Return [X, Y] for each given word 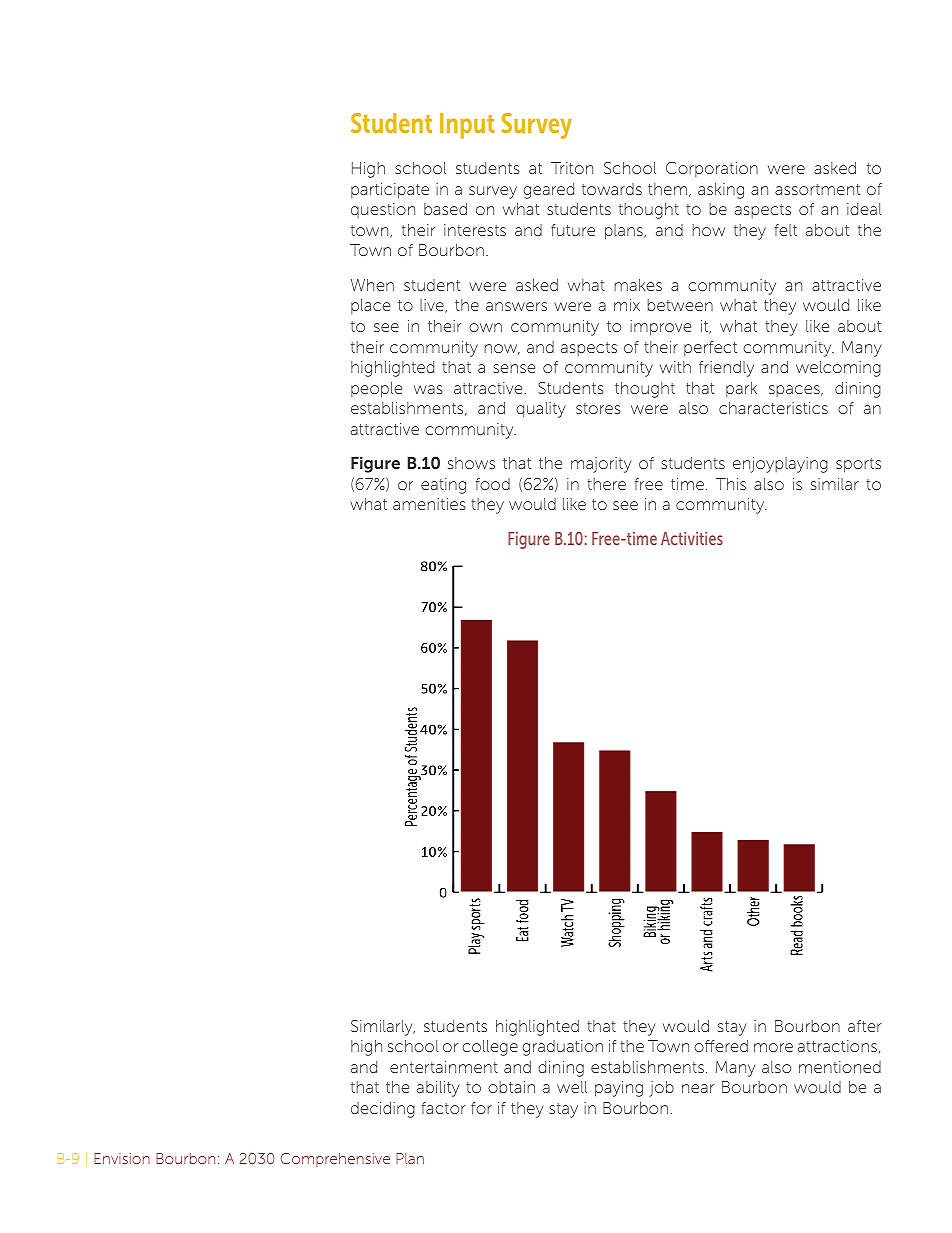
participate [390, 191]
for [481, 1108]
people [376, 390]
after [865, 1026]
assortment [818, 189]
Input [467, 126]
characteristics [773, 408]
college [490, 1048]
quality [541, 410]
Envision [122, 1158]
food [492, 484]
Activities [692, 538]
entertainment [444, 1067]
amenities [429, 504]
